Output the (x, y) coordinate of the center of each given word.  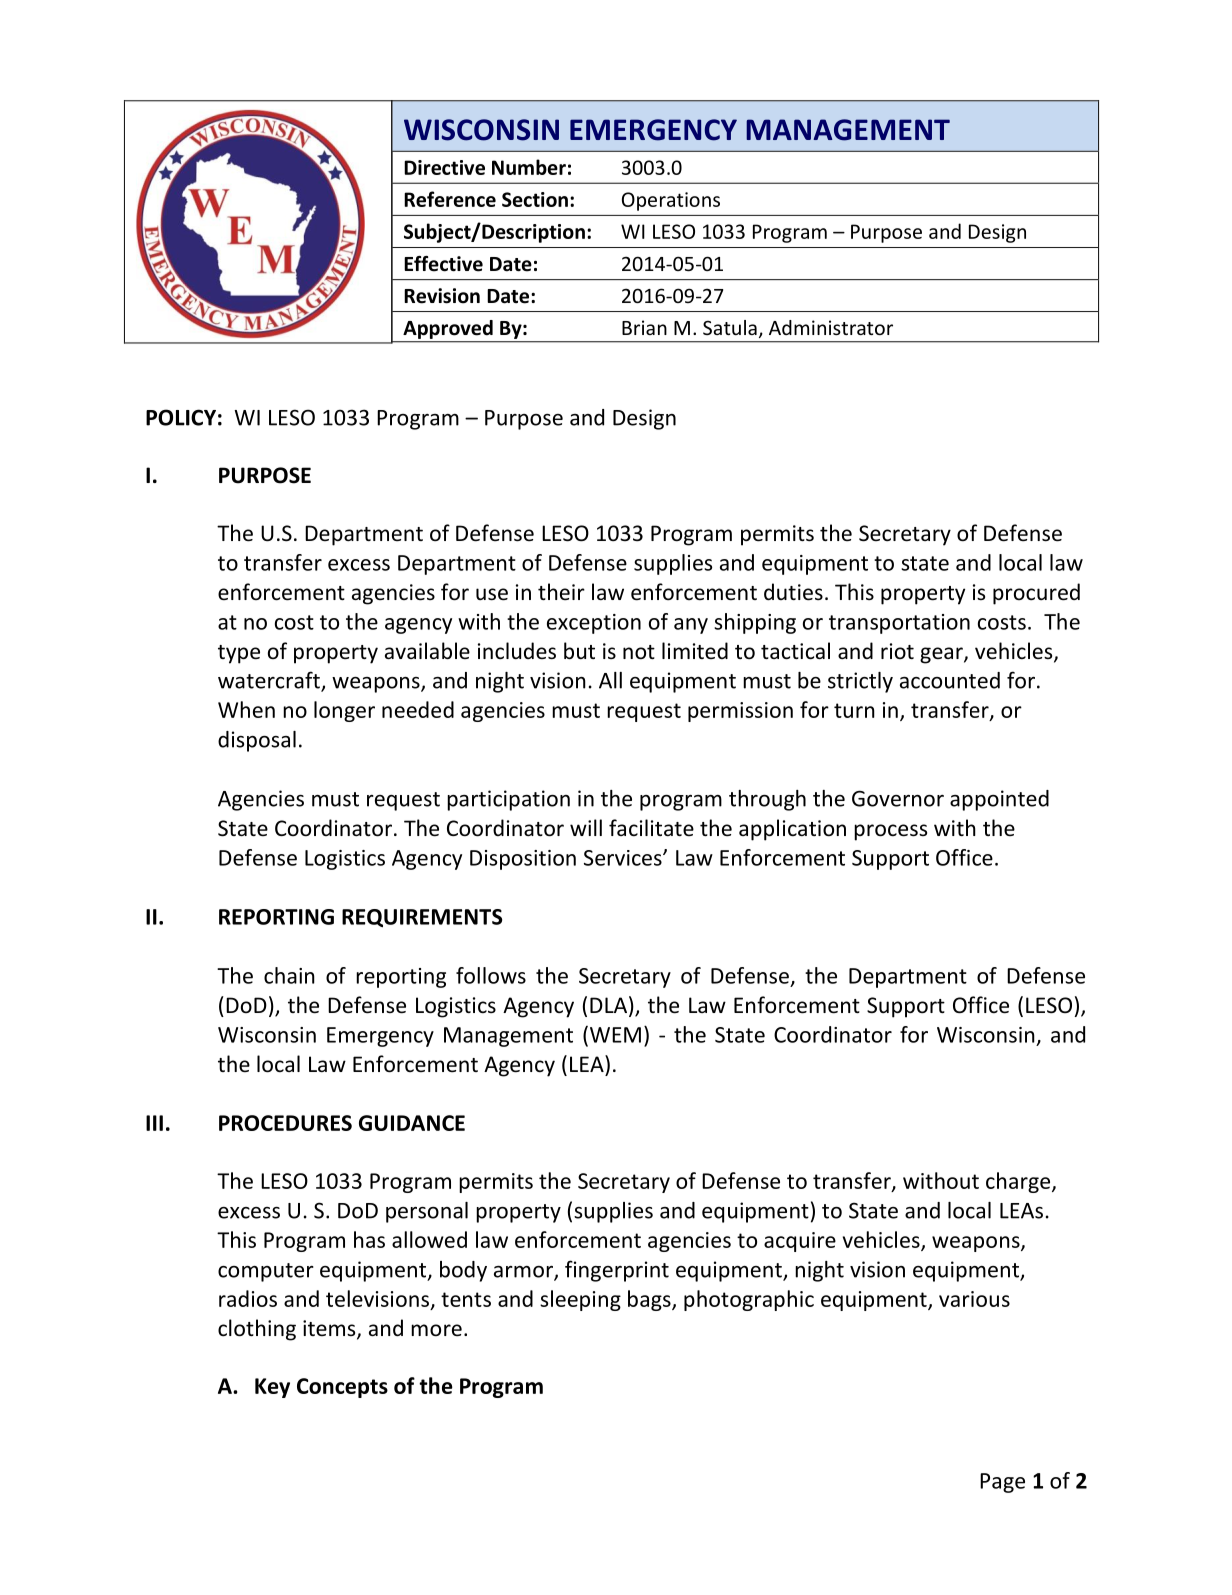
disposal (257, 741)
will (586, 827)
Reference (450, 199)
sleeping (580, 1300)
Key (272, 1388)
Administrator (831, 327)
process (890, 832)
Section (535, 199)
